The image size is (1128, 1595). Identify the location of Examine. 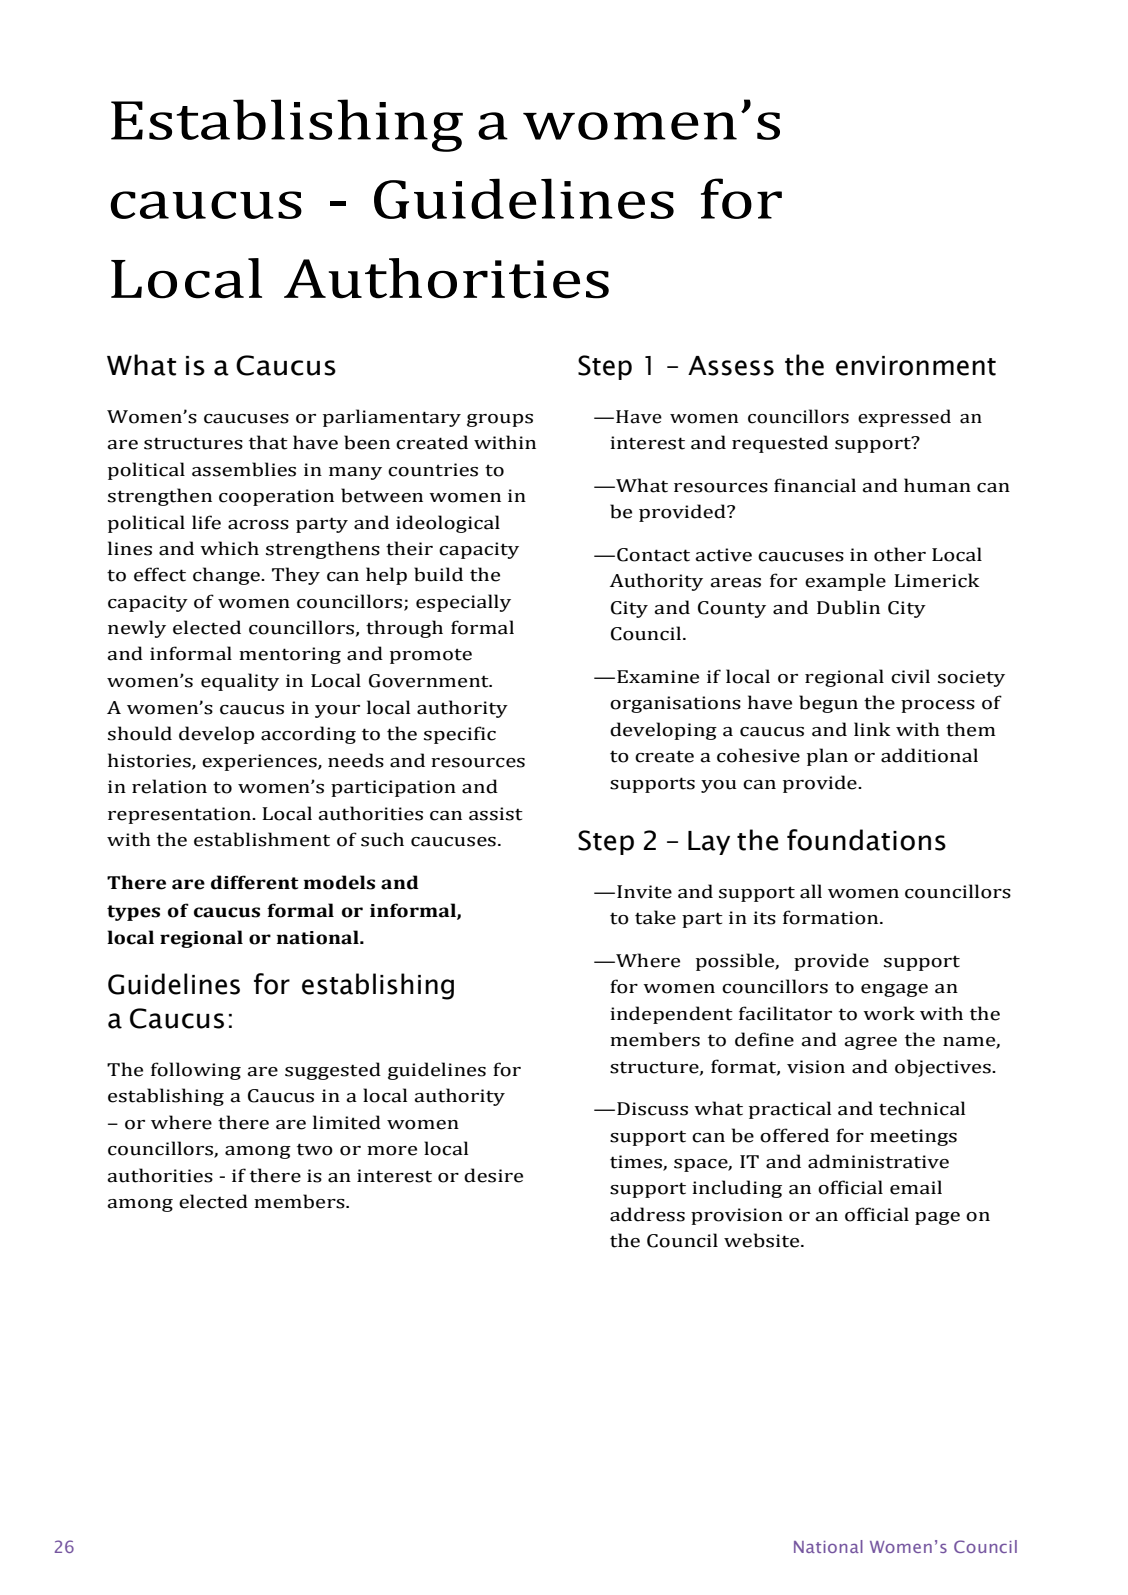
(658, 677).
